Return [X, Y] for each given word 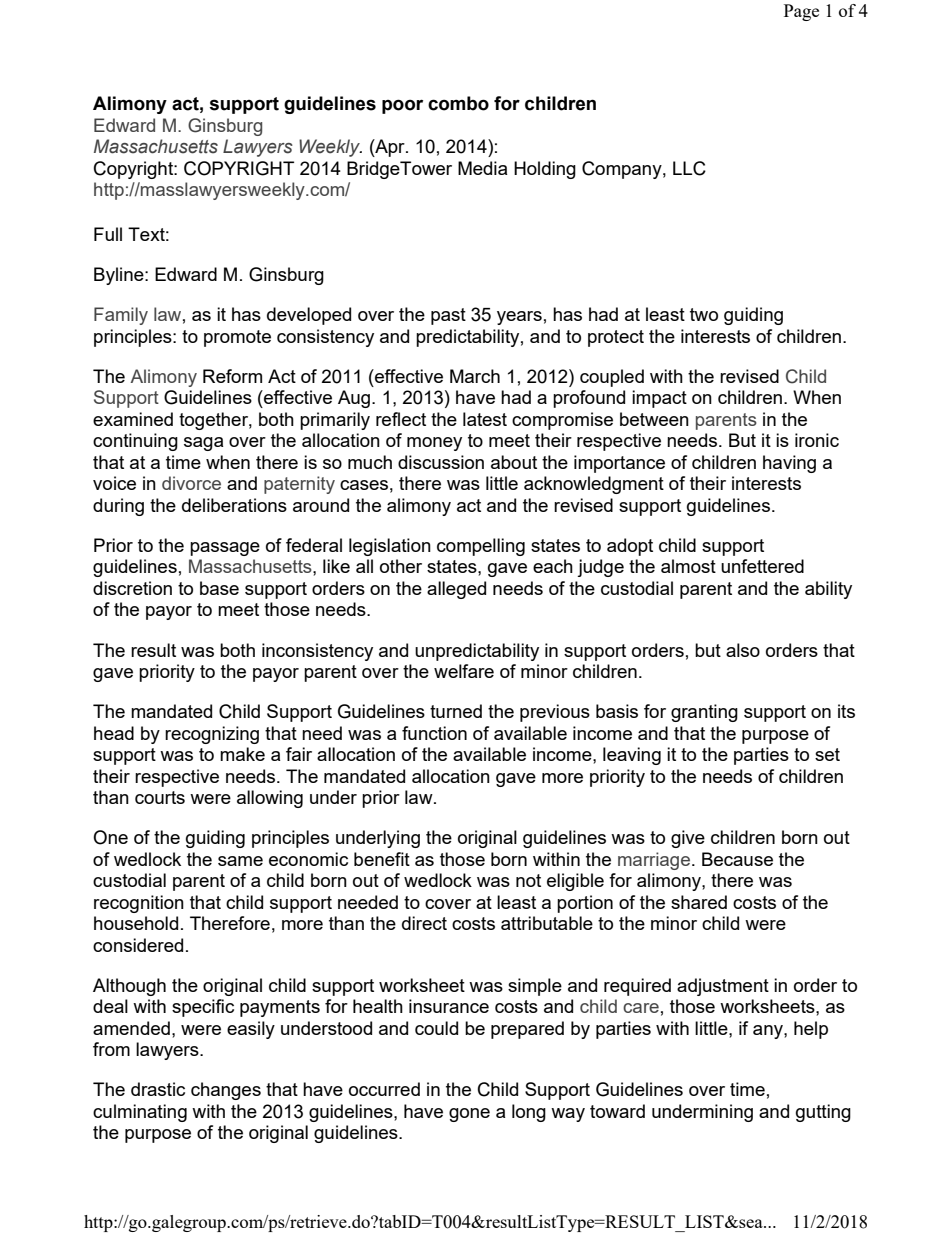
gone [469, 1115]
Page [801, 12]
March [475, 376]
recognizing [212, 735]
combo [458, 103]
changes [226, 1091]
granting [704, 713]
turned [456, 711]
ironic [817, 440]
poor [402, 106]
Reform [232, 376]
